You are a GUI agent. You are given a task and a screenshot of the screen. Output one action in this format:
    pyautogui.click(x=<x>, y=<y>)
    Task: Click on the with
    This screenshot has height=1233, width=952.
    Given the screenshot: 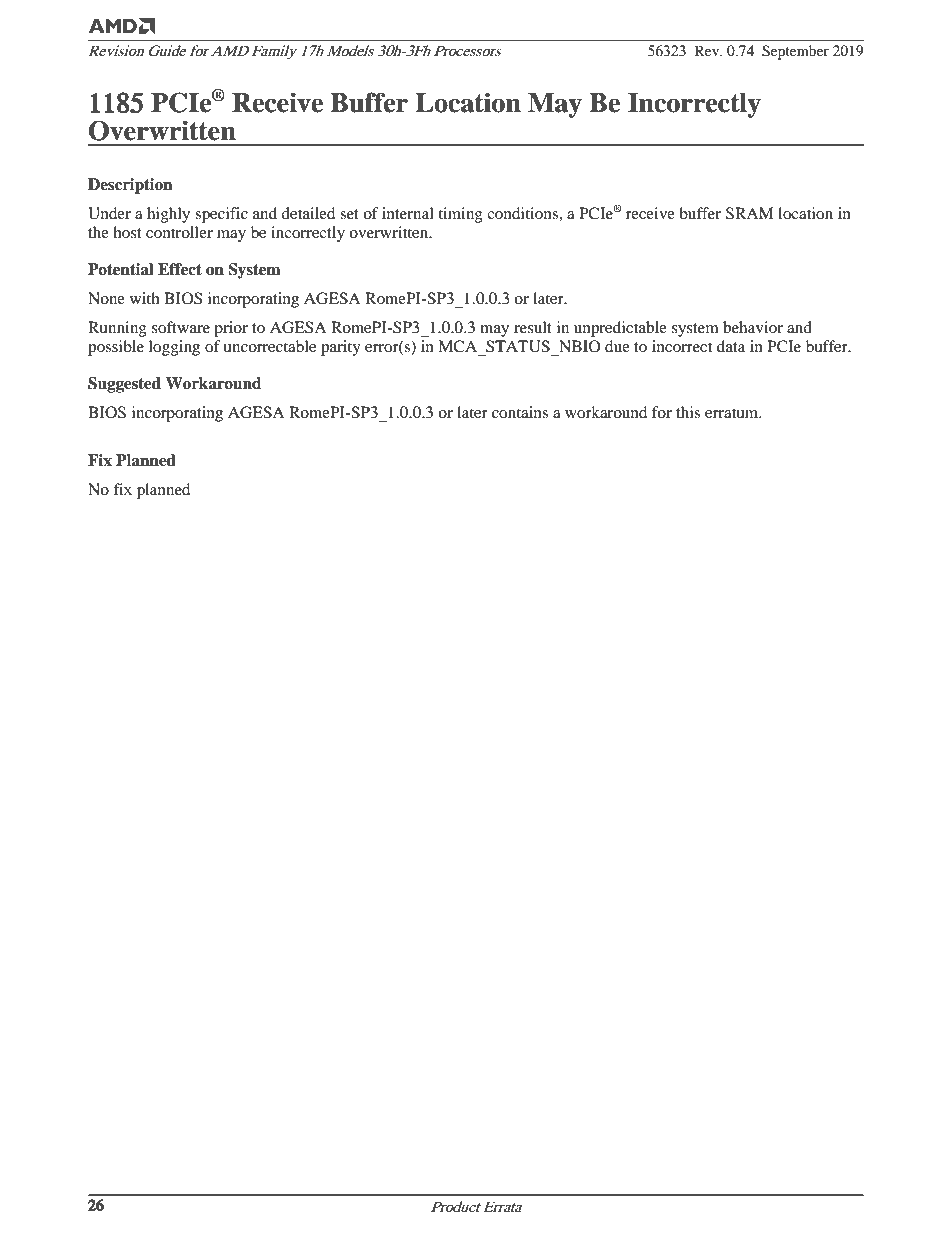 What is the action you would take?
    pyautogui.click(x=145, y=298)
